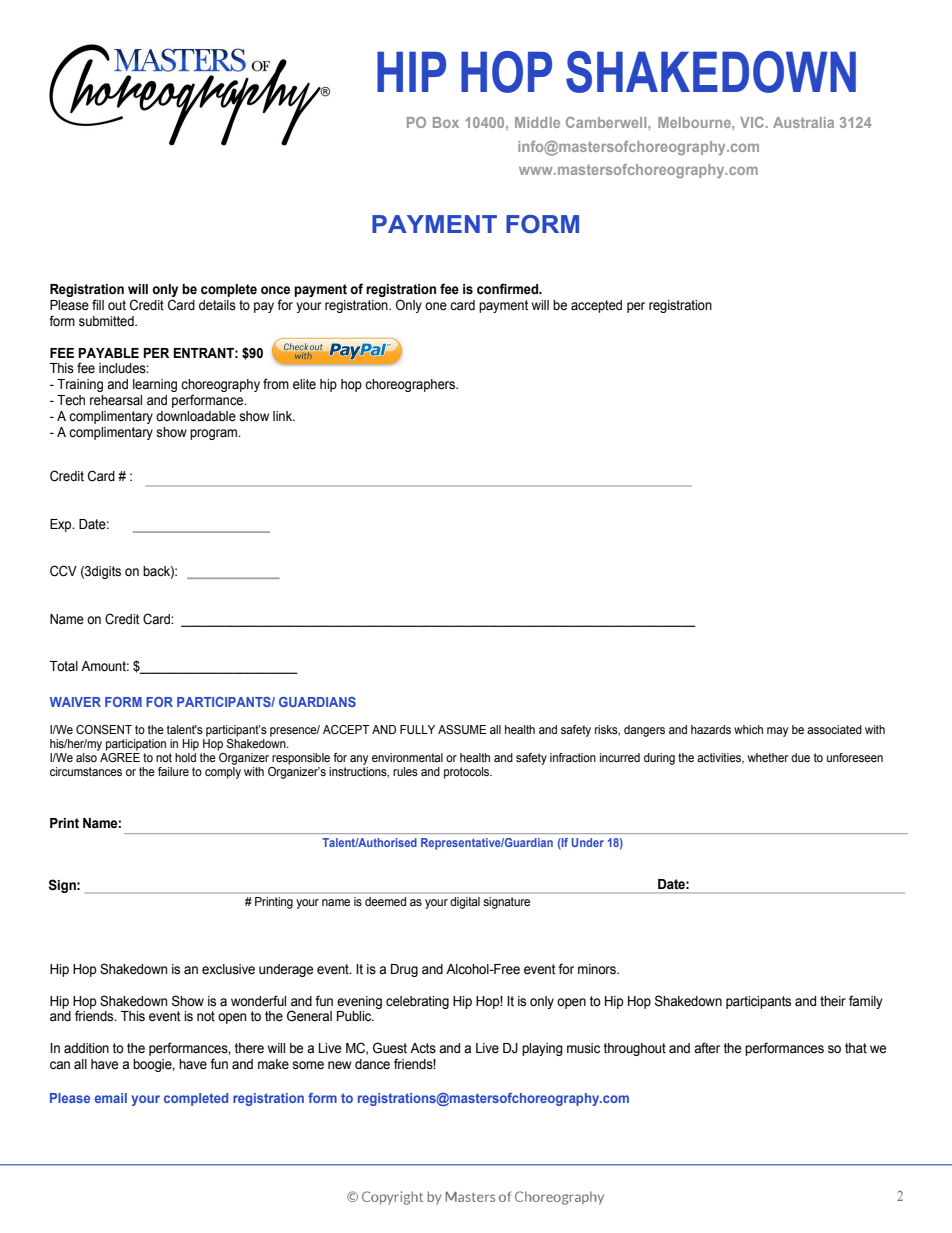 This screenshot has height=1233, width=952. What do you see at coordinates (64, 666) in the screenshot?
I see `Total` at bounding box center [64, 666].
